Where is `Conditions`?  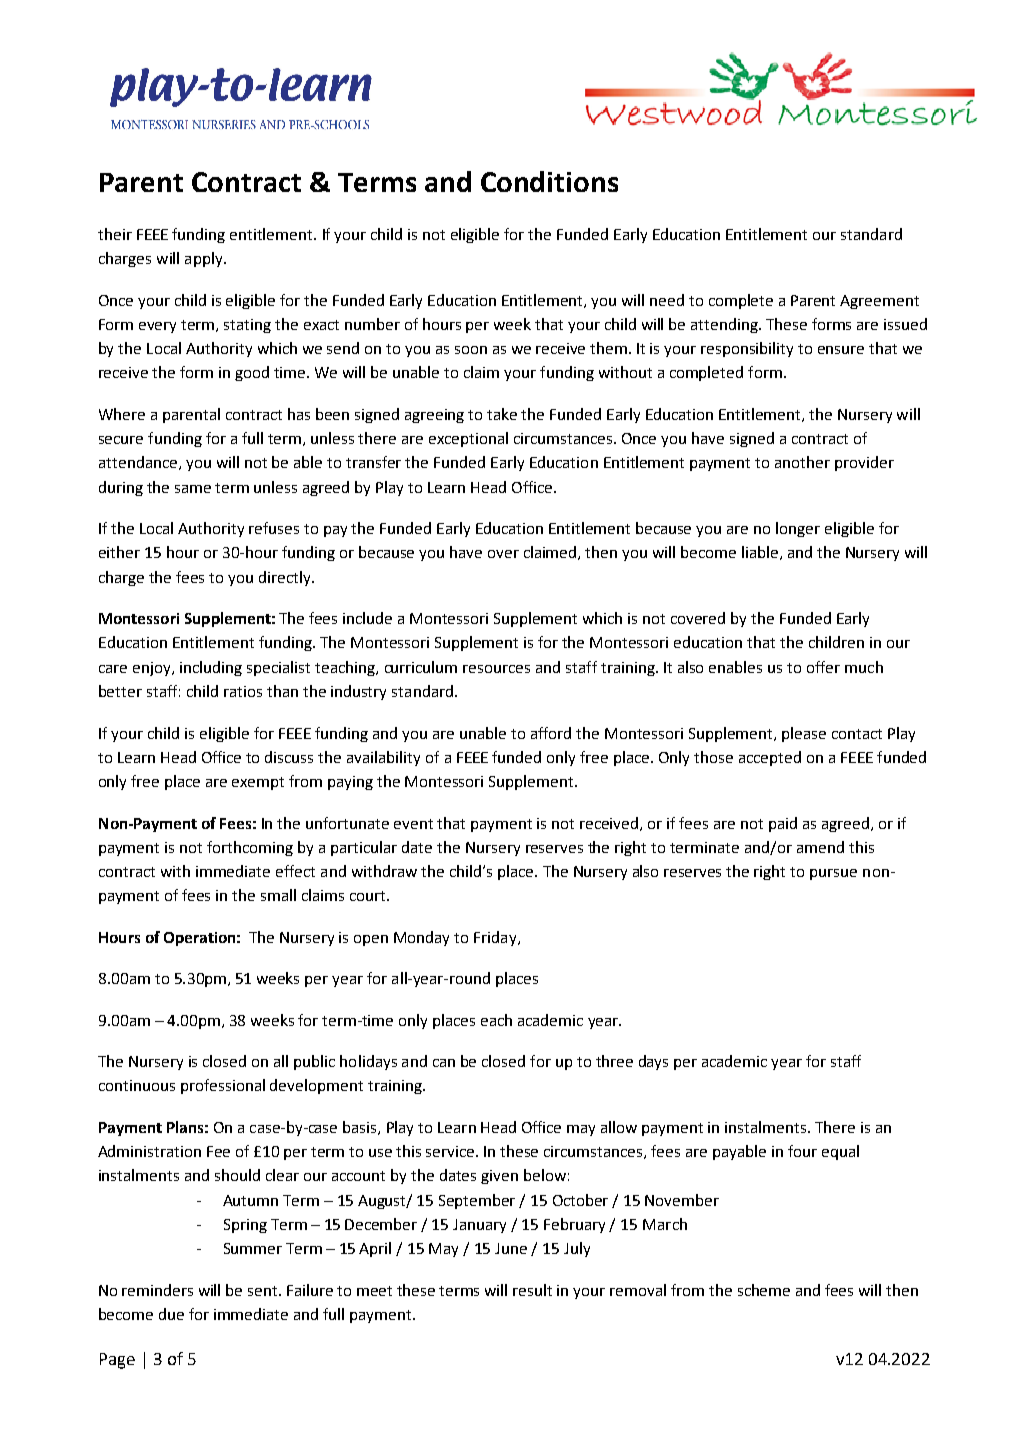
Conditions is located at coordinates (549, 181).
